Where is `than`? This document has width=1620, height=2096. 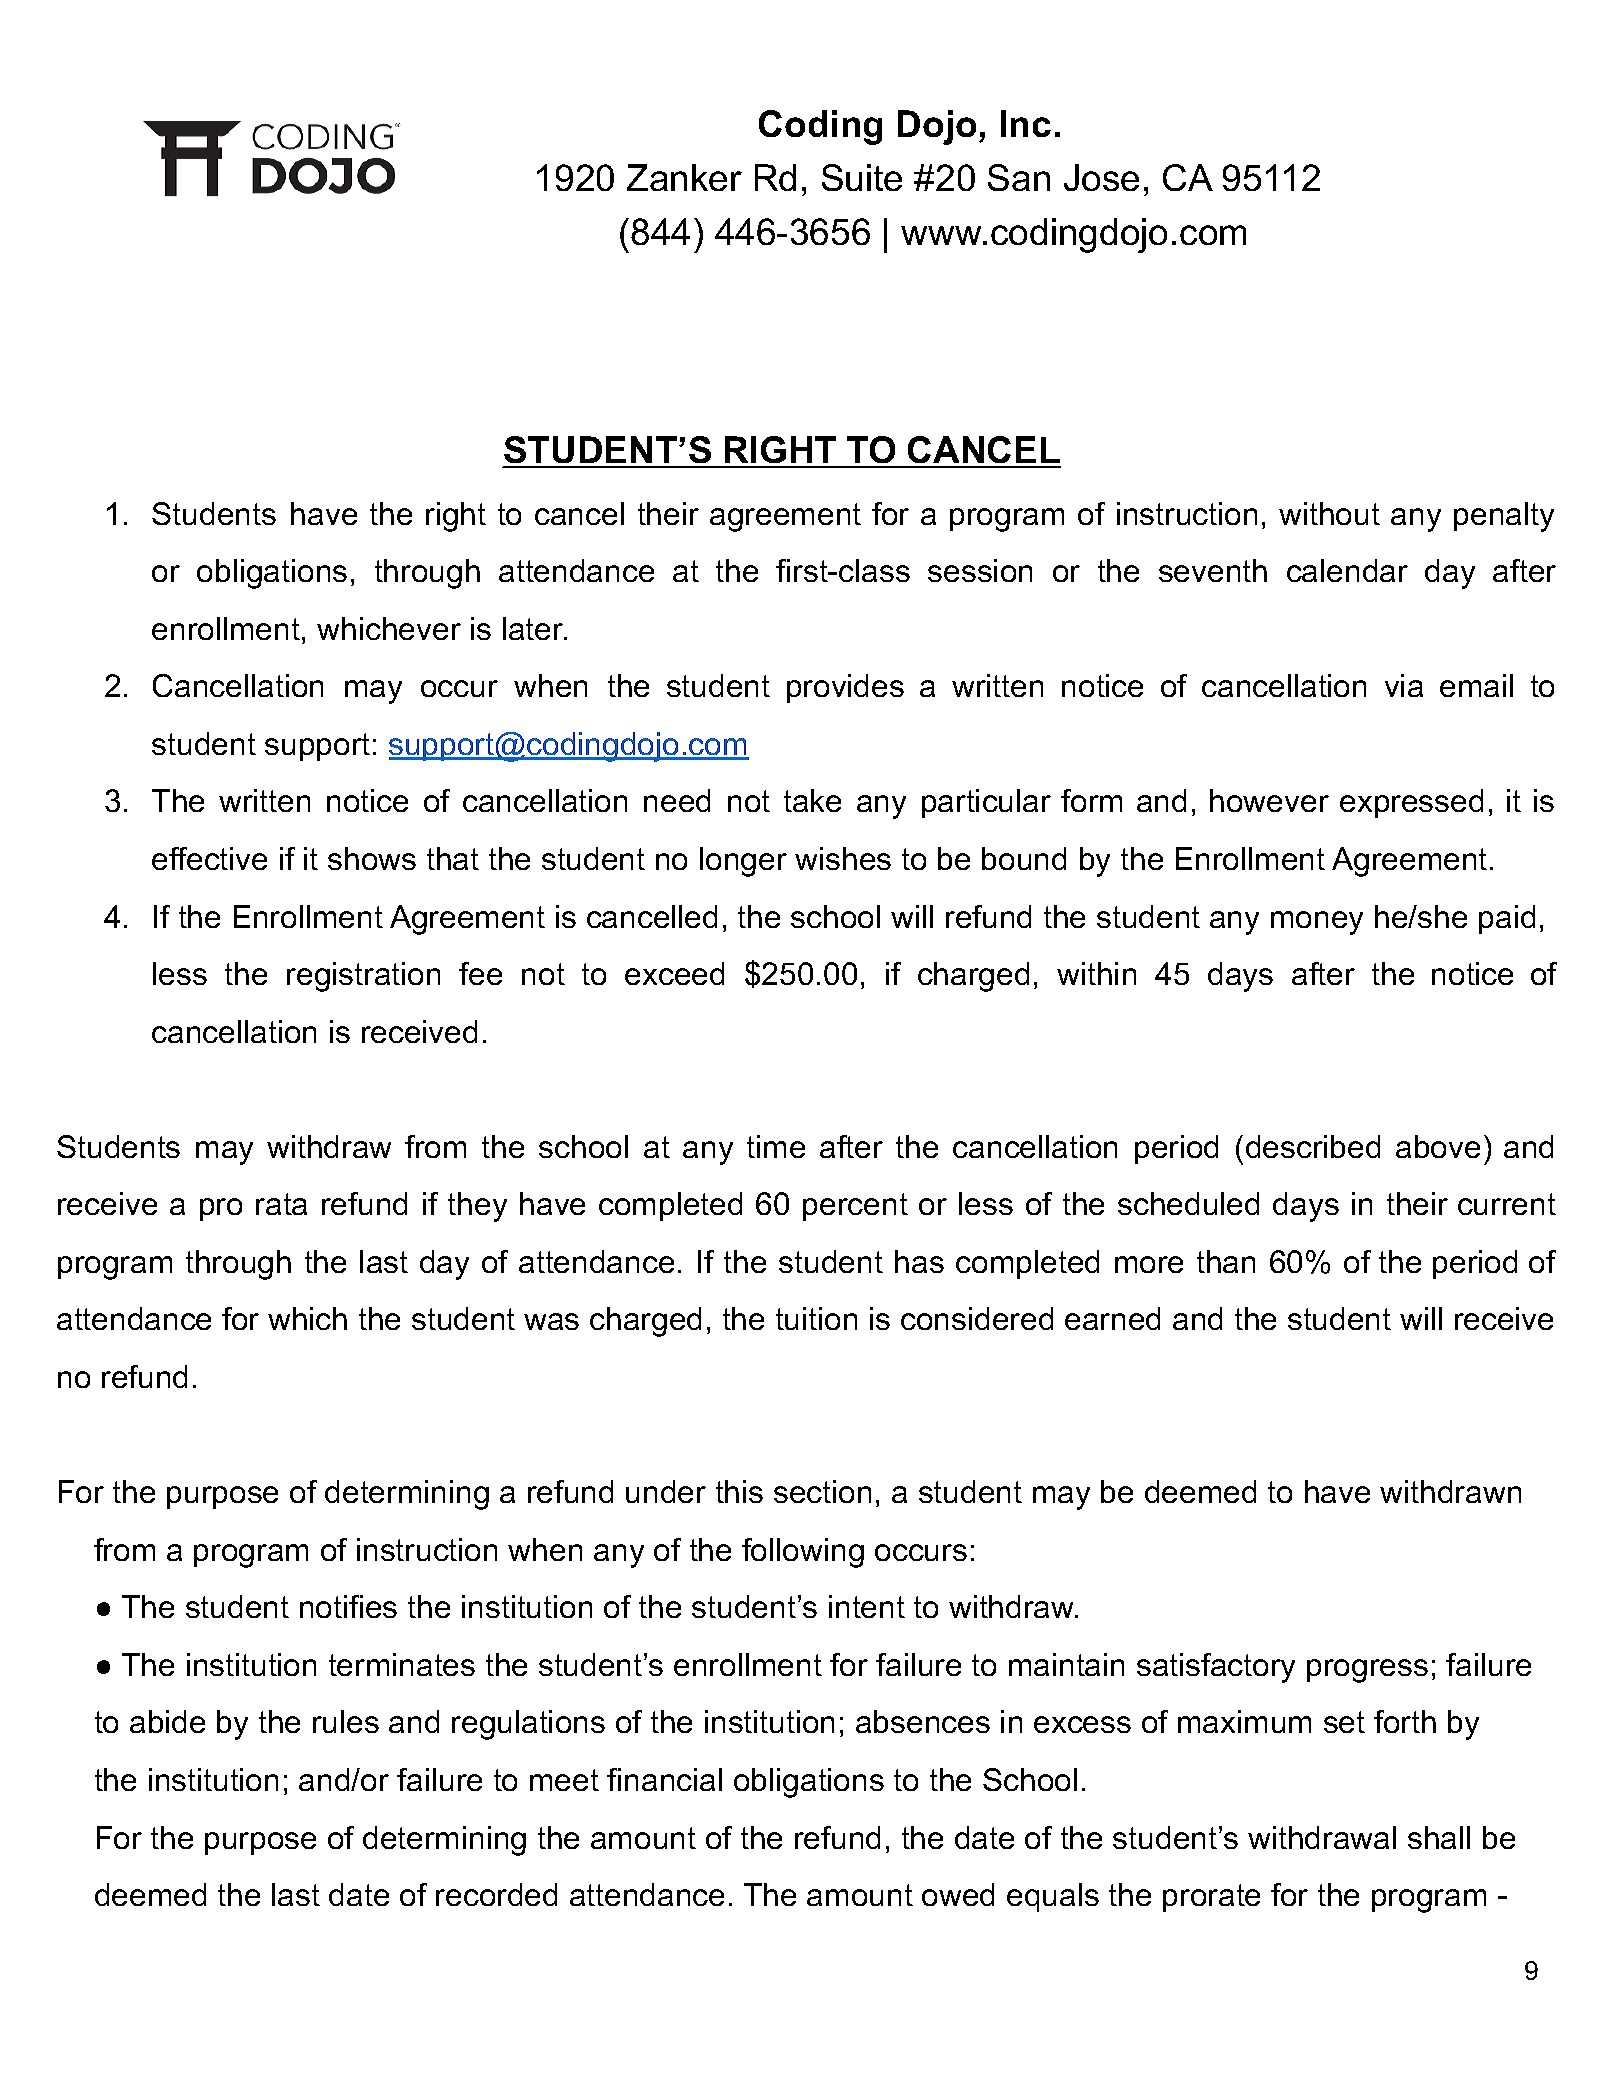
than is located at coordinates (1226, 1261).
